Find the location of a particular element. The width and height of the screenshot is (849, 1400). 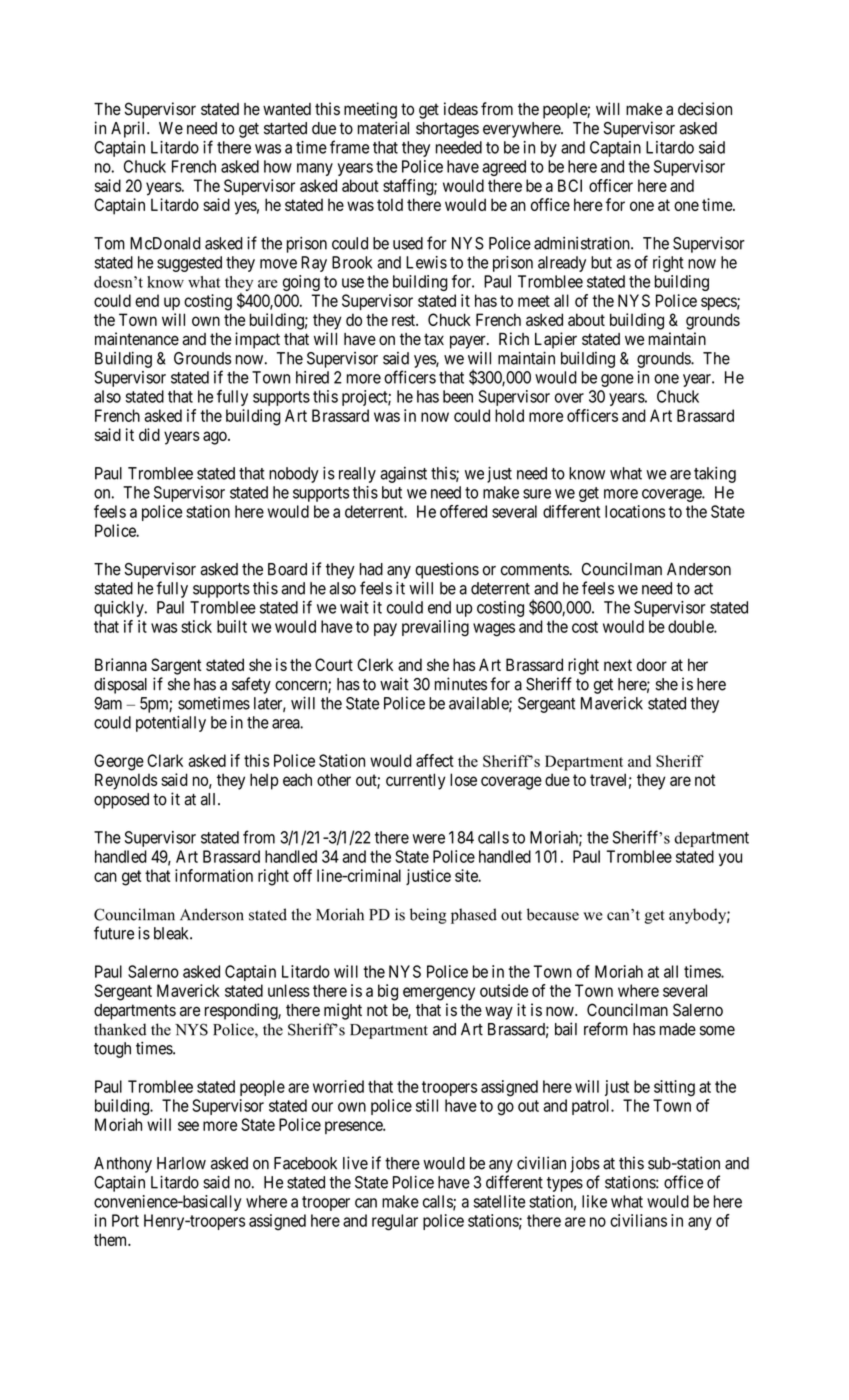

decision is located at coordinates (705, 109).
